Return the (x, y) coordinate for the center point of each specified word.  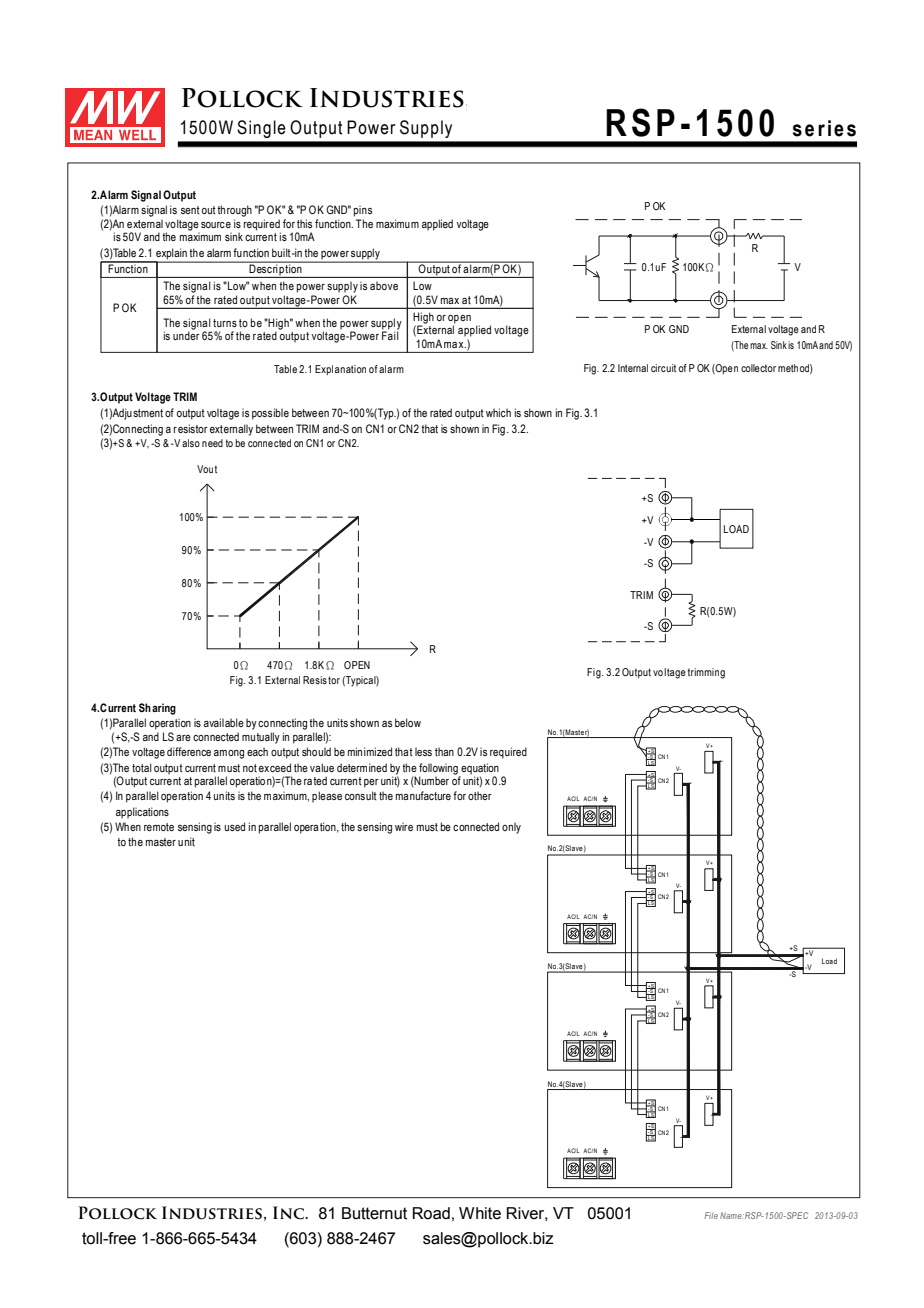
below (408, 722)
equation (479, 770)
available (224, 722)
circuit (663, 368)
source (216, 225)
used (234, 826)
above (384, 286)
